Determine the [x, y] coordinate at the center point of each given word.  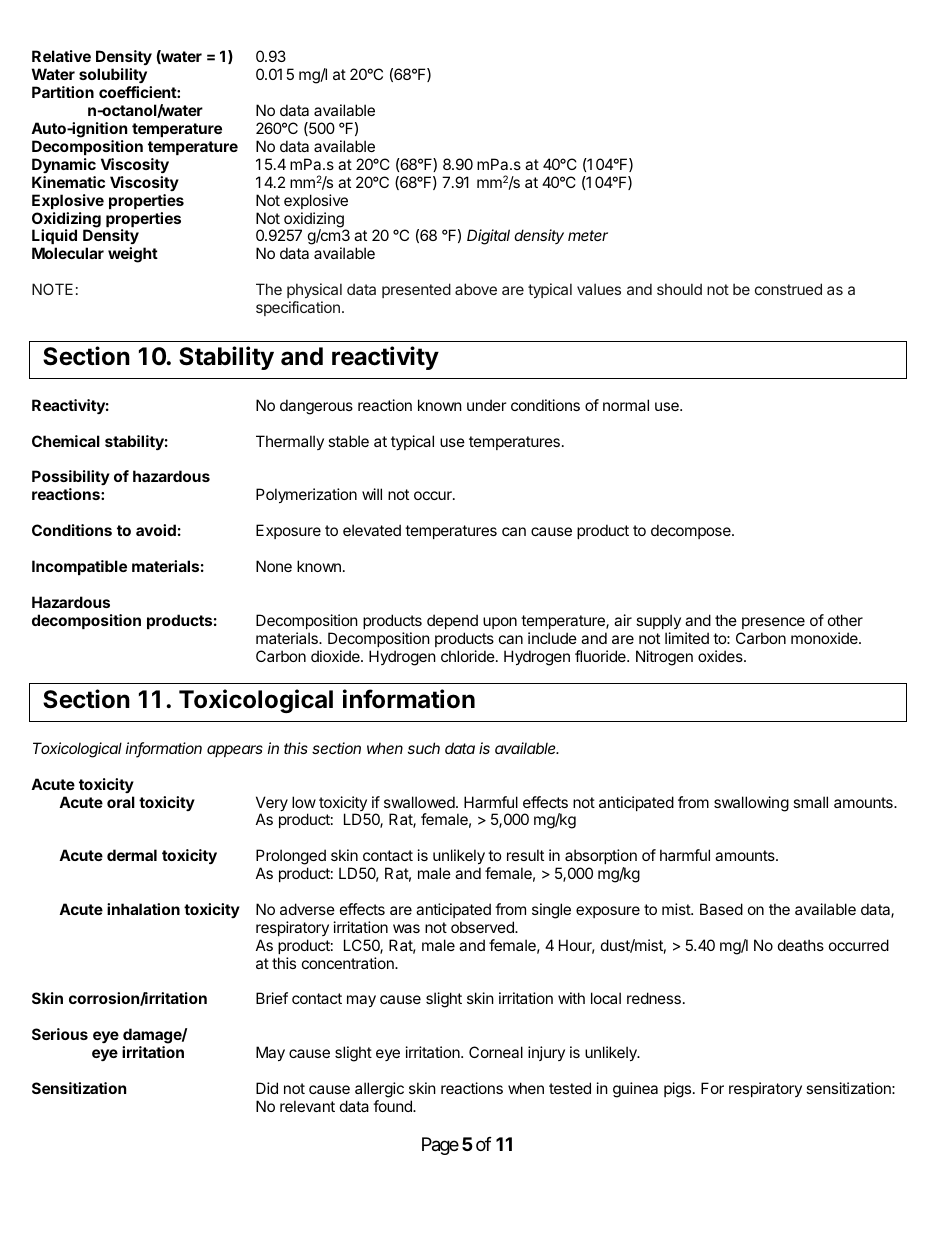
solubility [113, 75]
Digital [488, 237]
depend [452, 621]
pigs [677, 1090]
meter [588, 235]
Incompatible [79, 567]
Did [267, 1088]
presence [773, 623]
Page [440, 1146]
